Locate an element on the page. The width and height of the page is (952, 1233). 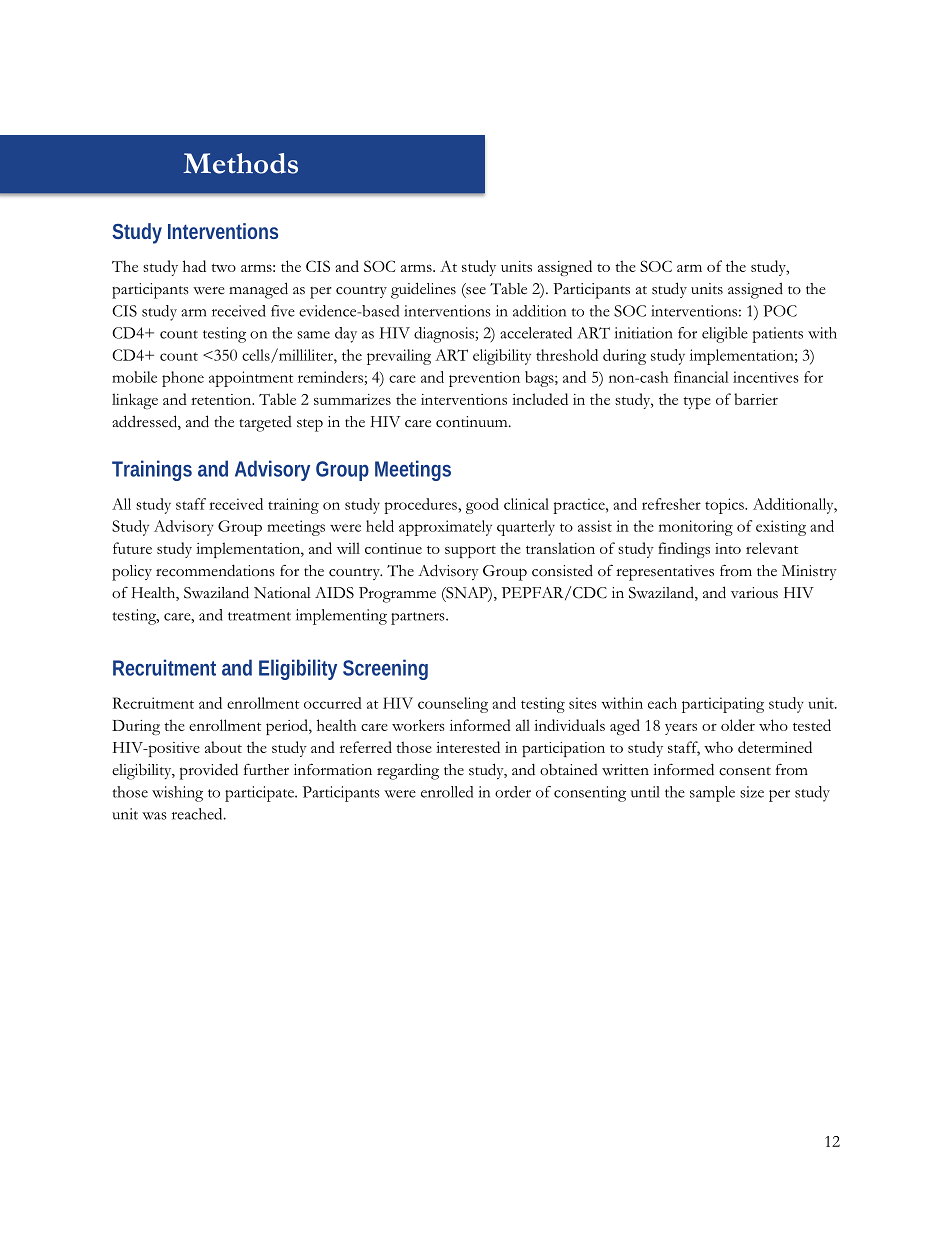
treatment is located at coordinates (259, 616).
